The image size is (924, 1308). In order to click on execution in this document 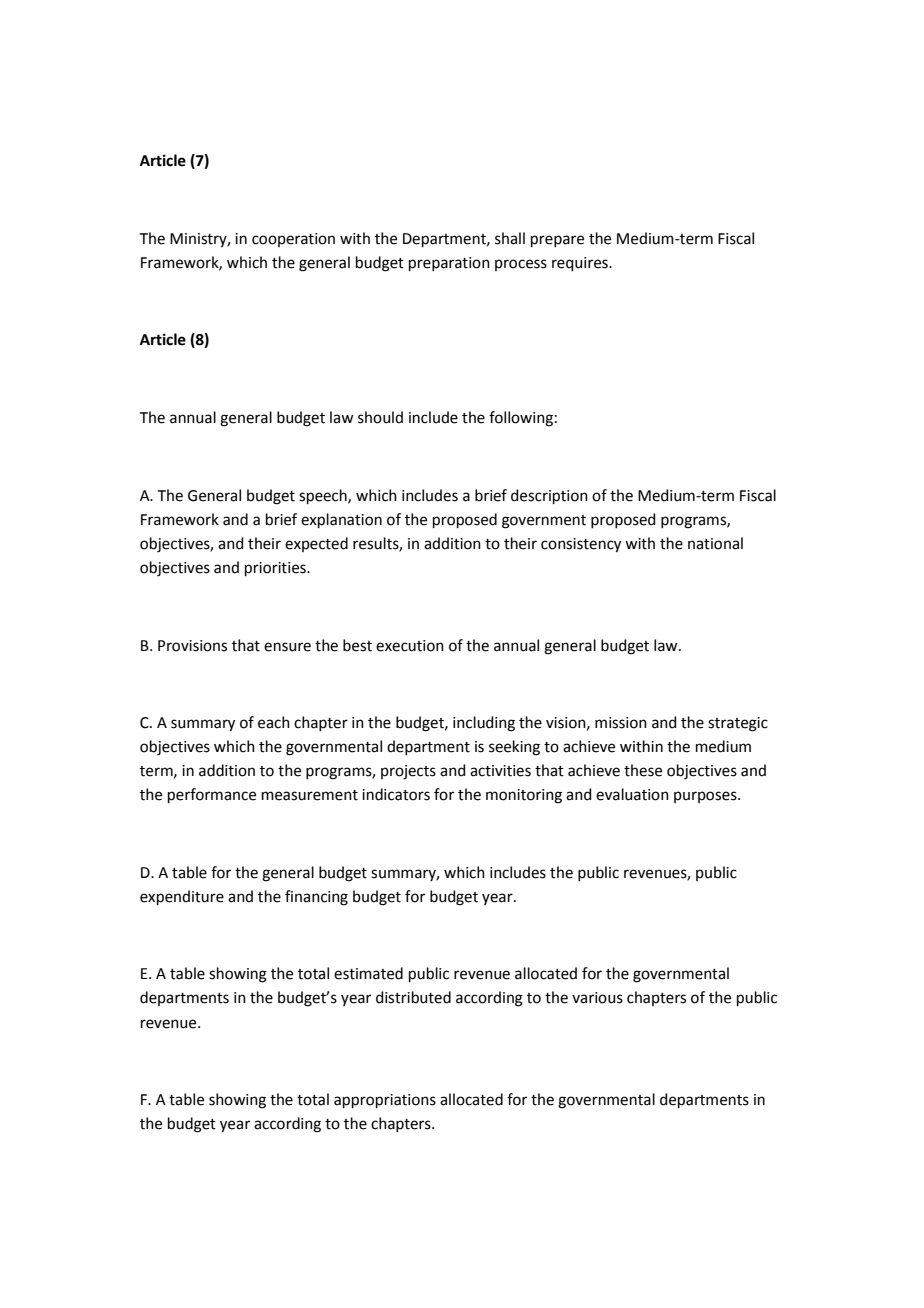, I will do `click(410, 646)`.
